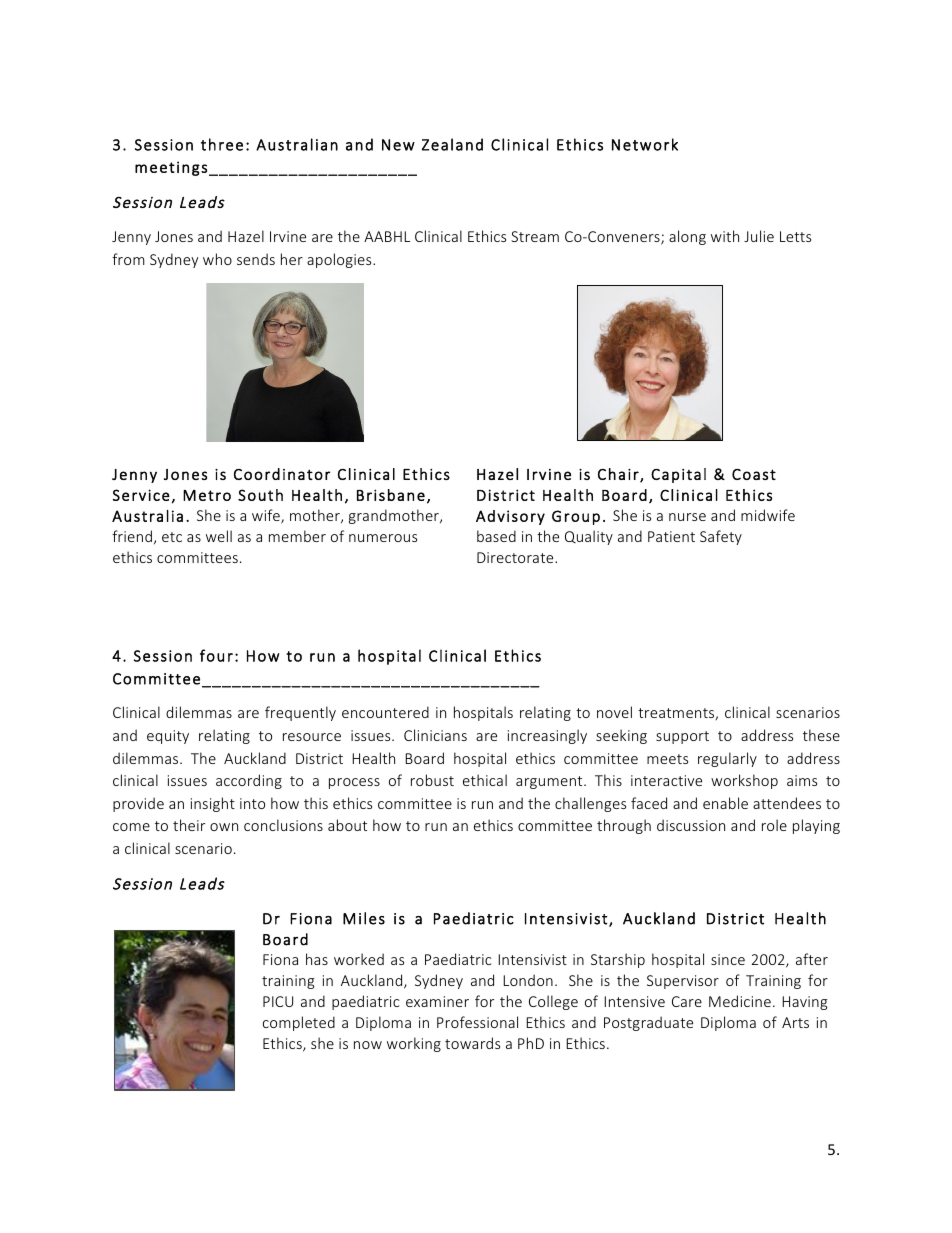 This screenshot has height=1233, width=952. Describe the element at coordinates (168, 737) in the screenshot. I see `equity` at that location.
